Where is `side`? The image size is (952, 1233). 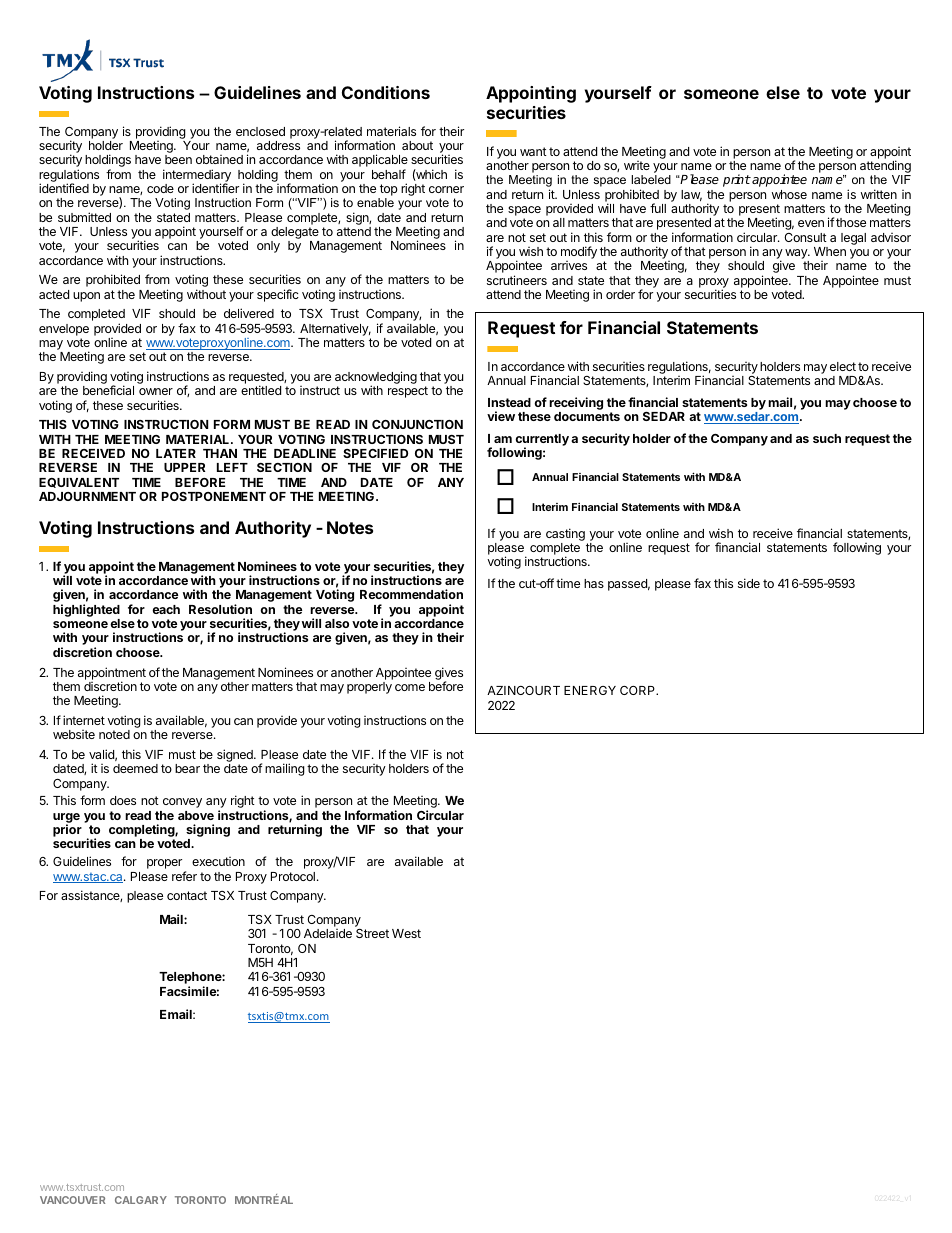 side is located at coordinates (749, 583).
